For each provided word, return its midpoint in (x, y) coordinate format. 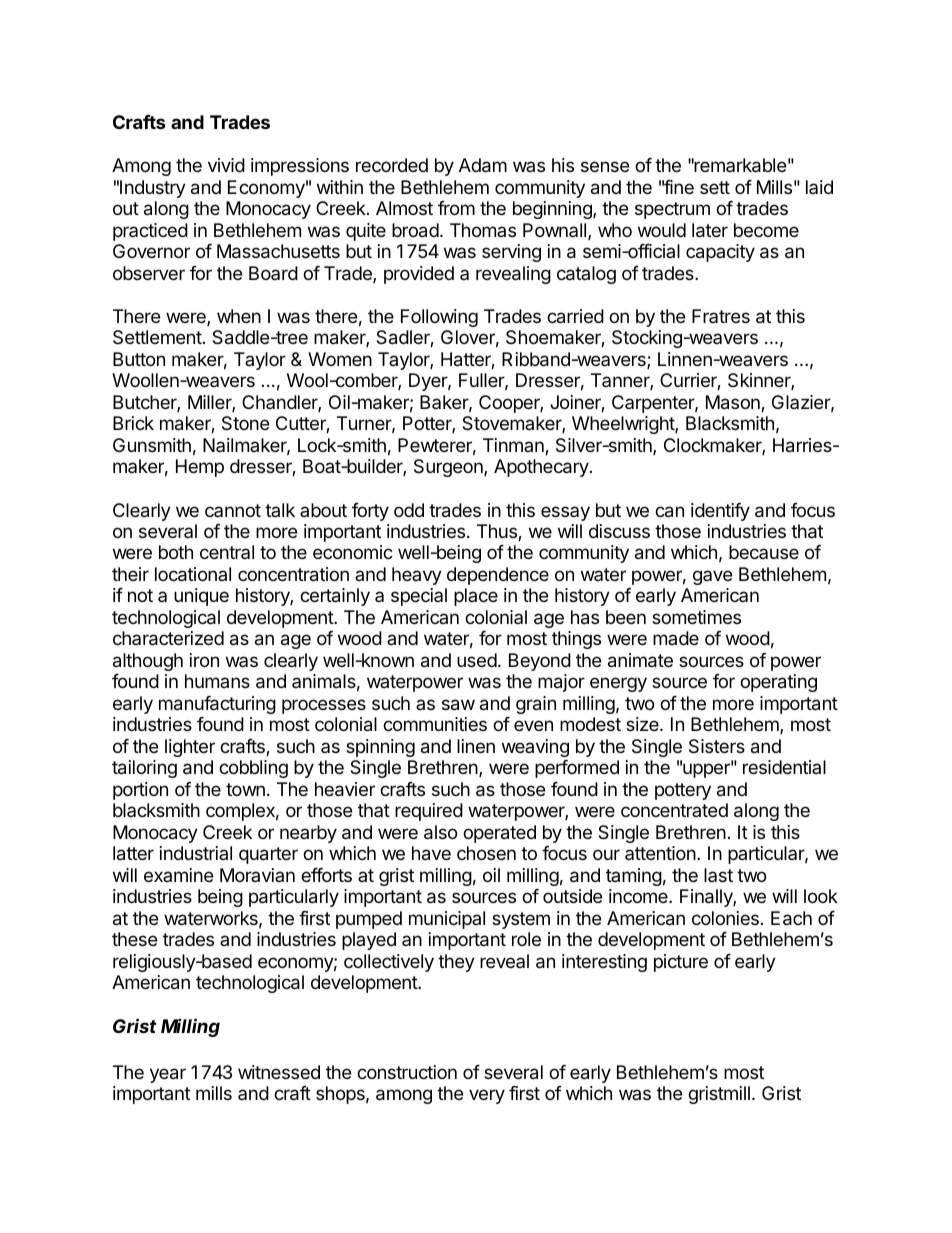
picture (681, 963)
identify (720, 512)
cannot (233, 510)
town (245, 789)
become (766, 230)
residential (784, 767)
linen (476, 746)
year (168, 1075)
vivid (226, 165)
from (456, 208)
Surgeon (449, 468)
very (487, 1096)
